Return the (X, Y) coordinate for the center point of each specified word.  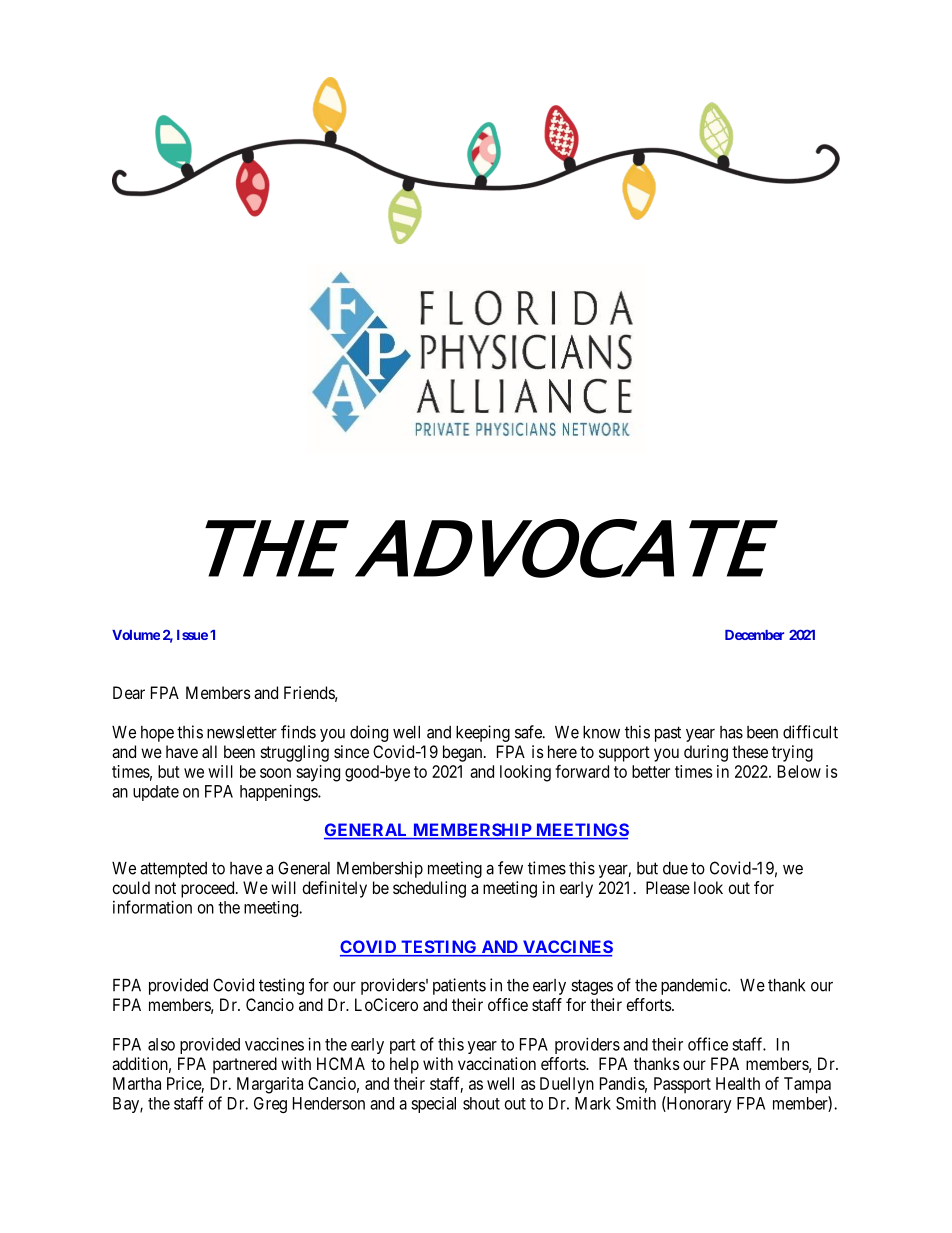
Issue (192, 635)
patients (459, 986)
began (464, 753)
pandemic (695, 986)
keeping (483, 733)
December (754, 635)
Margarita (270, 1085)
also (161, 1044)
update (156, 793)
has (731, 732)
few (510, 868)
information (152, 907)
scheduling (429, 889)
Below (799, 771)
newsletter (242, 732)
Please (668, 887)
